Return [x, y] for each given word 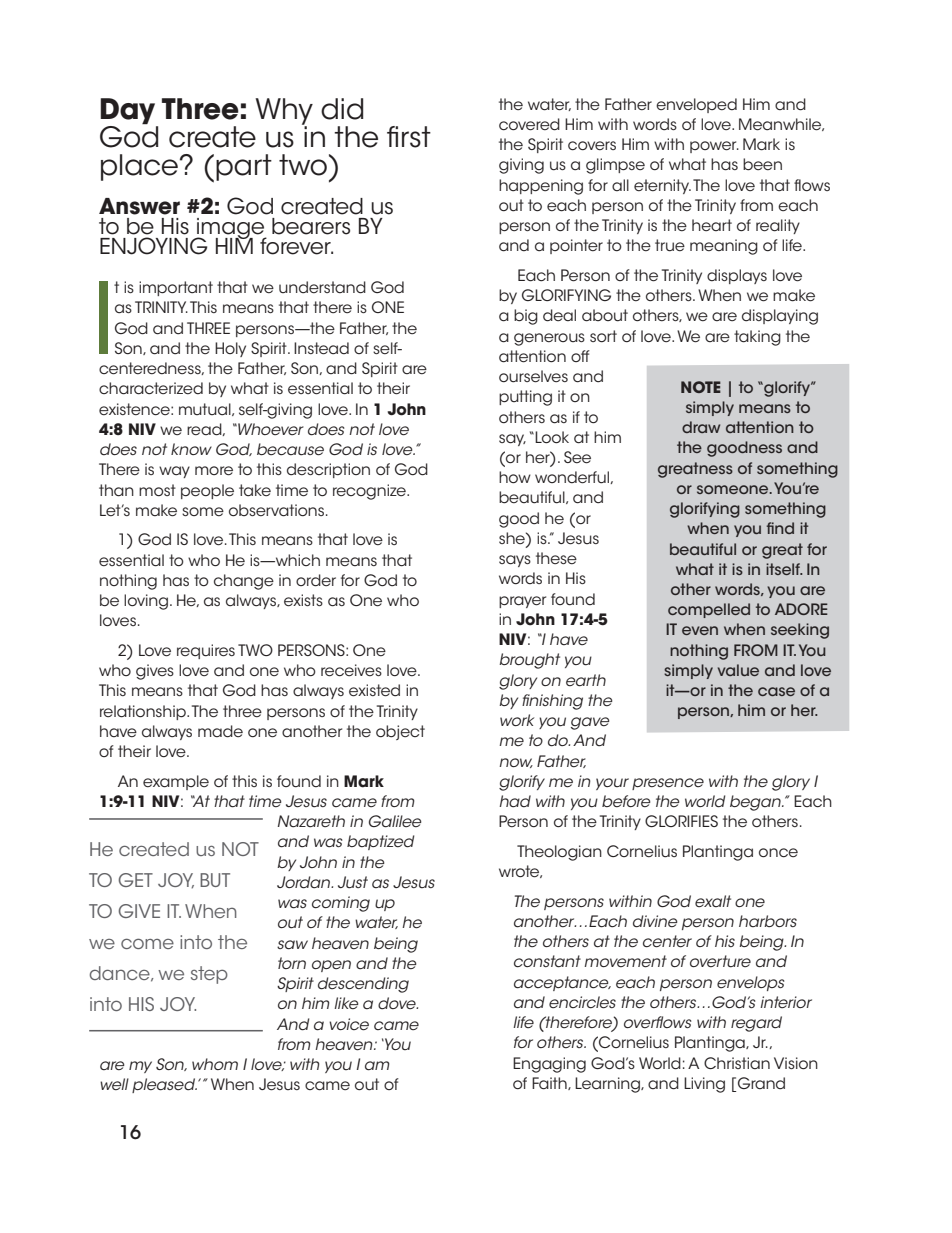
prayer [522, 602]
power [714, 147]
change [244, 582]
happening [541, 187]
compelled [709, 610]
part [244, 167]
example [176, 782]
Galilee [395, 821]
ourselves [533, 376]
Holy [230, 349]
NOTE [701, 387]
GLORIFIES [681, 821]
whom [215, 1064]
